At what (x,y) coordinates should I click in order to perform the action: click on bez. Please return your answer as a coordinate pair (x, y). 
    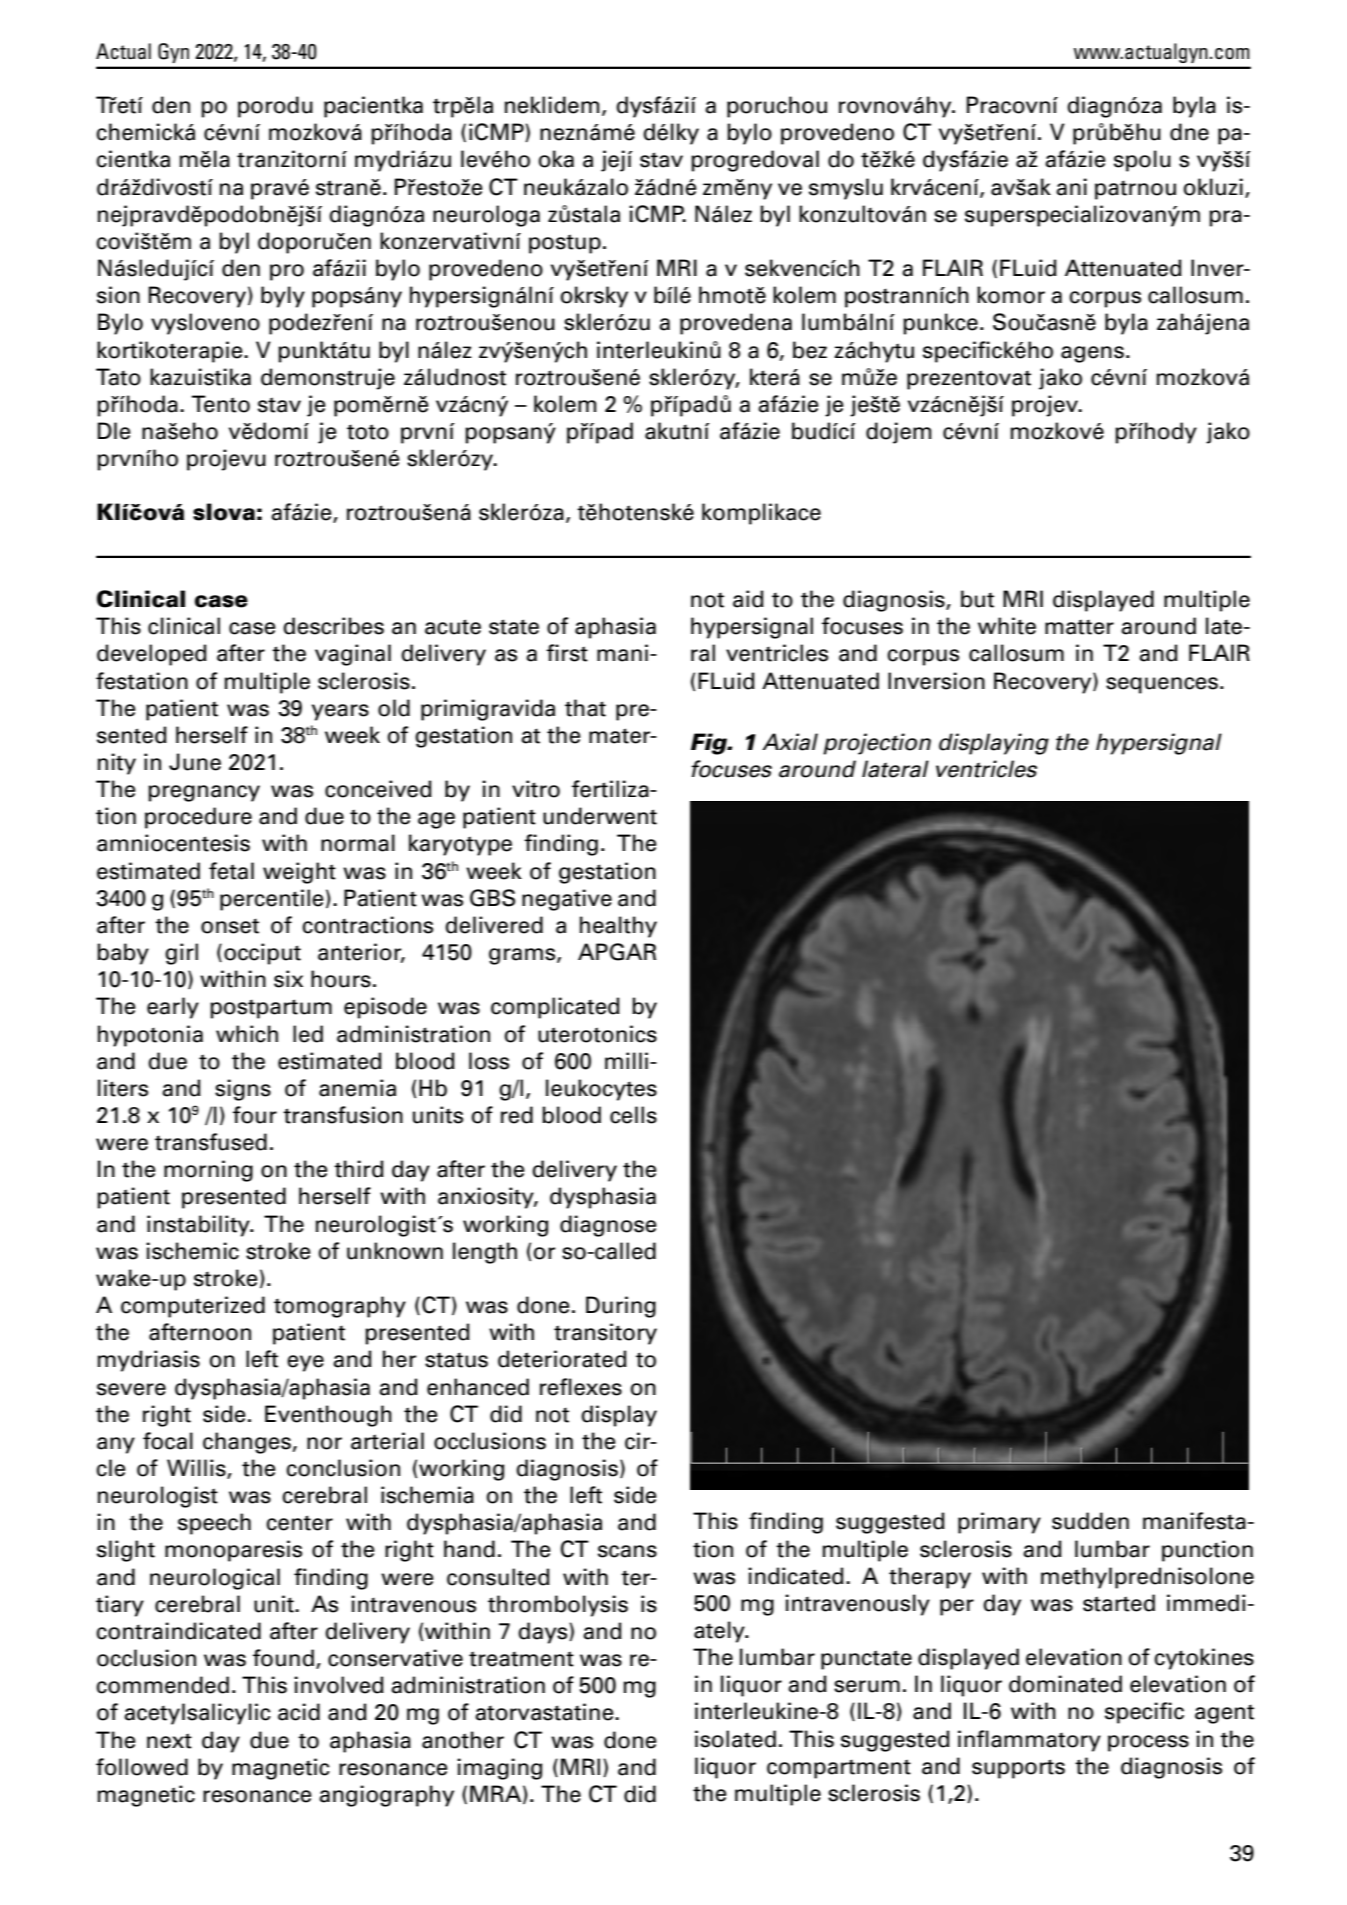
    Looking at the image, I should click on (810, 350).
